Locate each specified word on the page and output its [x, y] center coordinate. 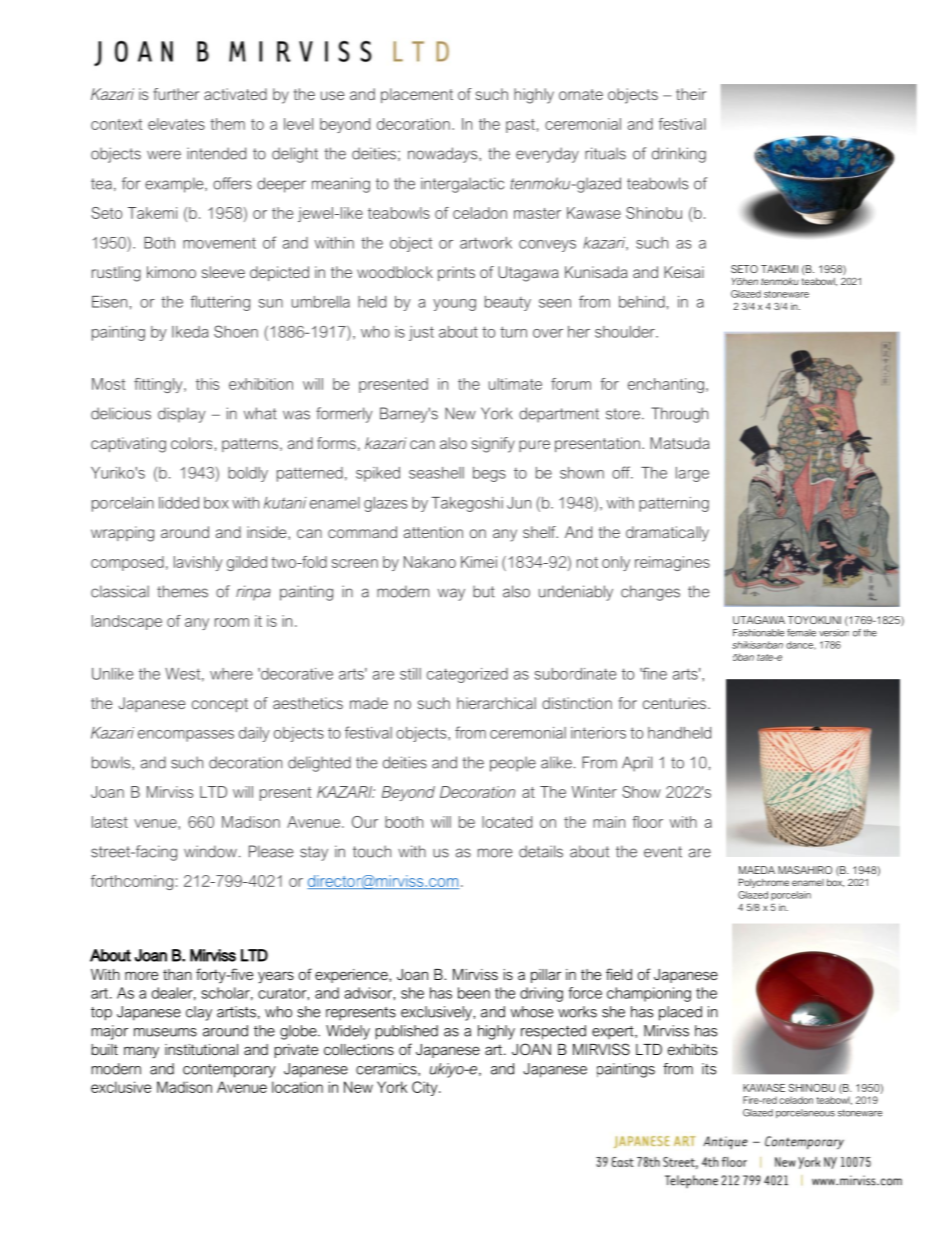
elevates [176, 124]
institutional [201, 1049]
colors [191, 443]
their [691, 94]
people [513, 764]
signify [493, 445]
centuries [676, 703]
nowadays [444, 155]
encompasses [186, 736]
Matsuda [680, 443]
